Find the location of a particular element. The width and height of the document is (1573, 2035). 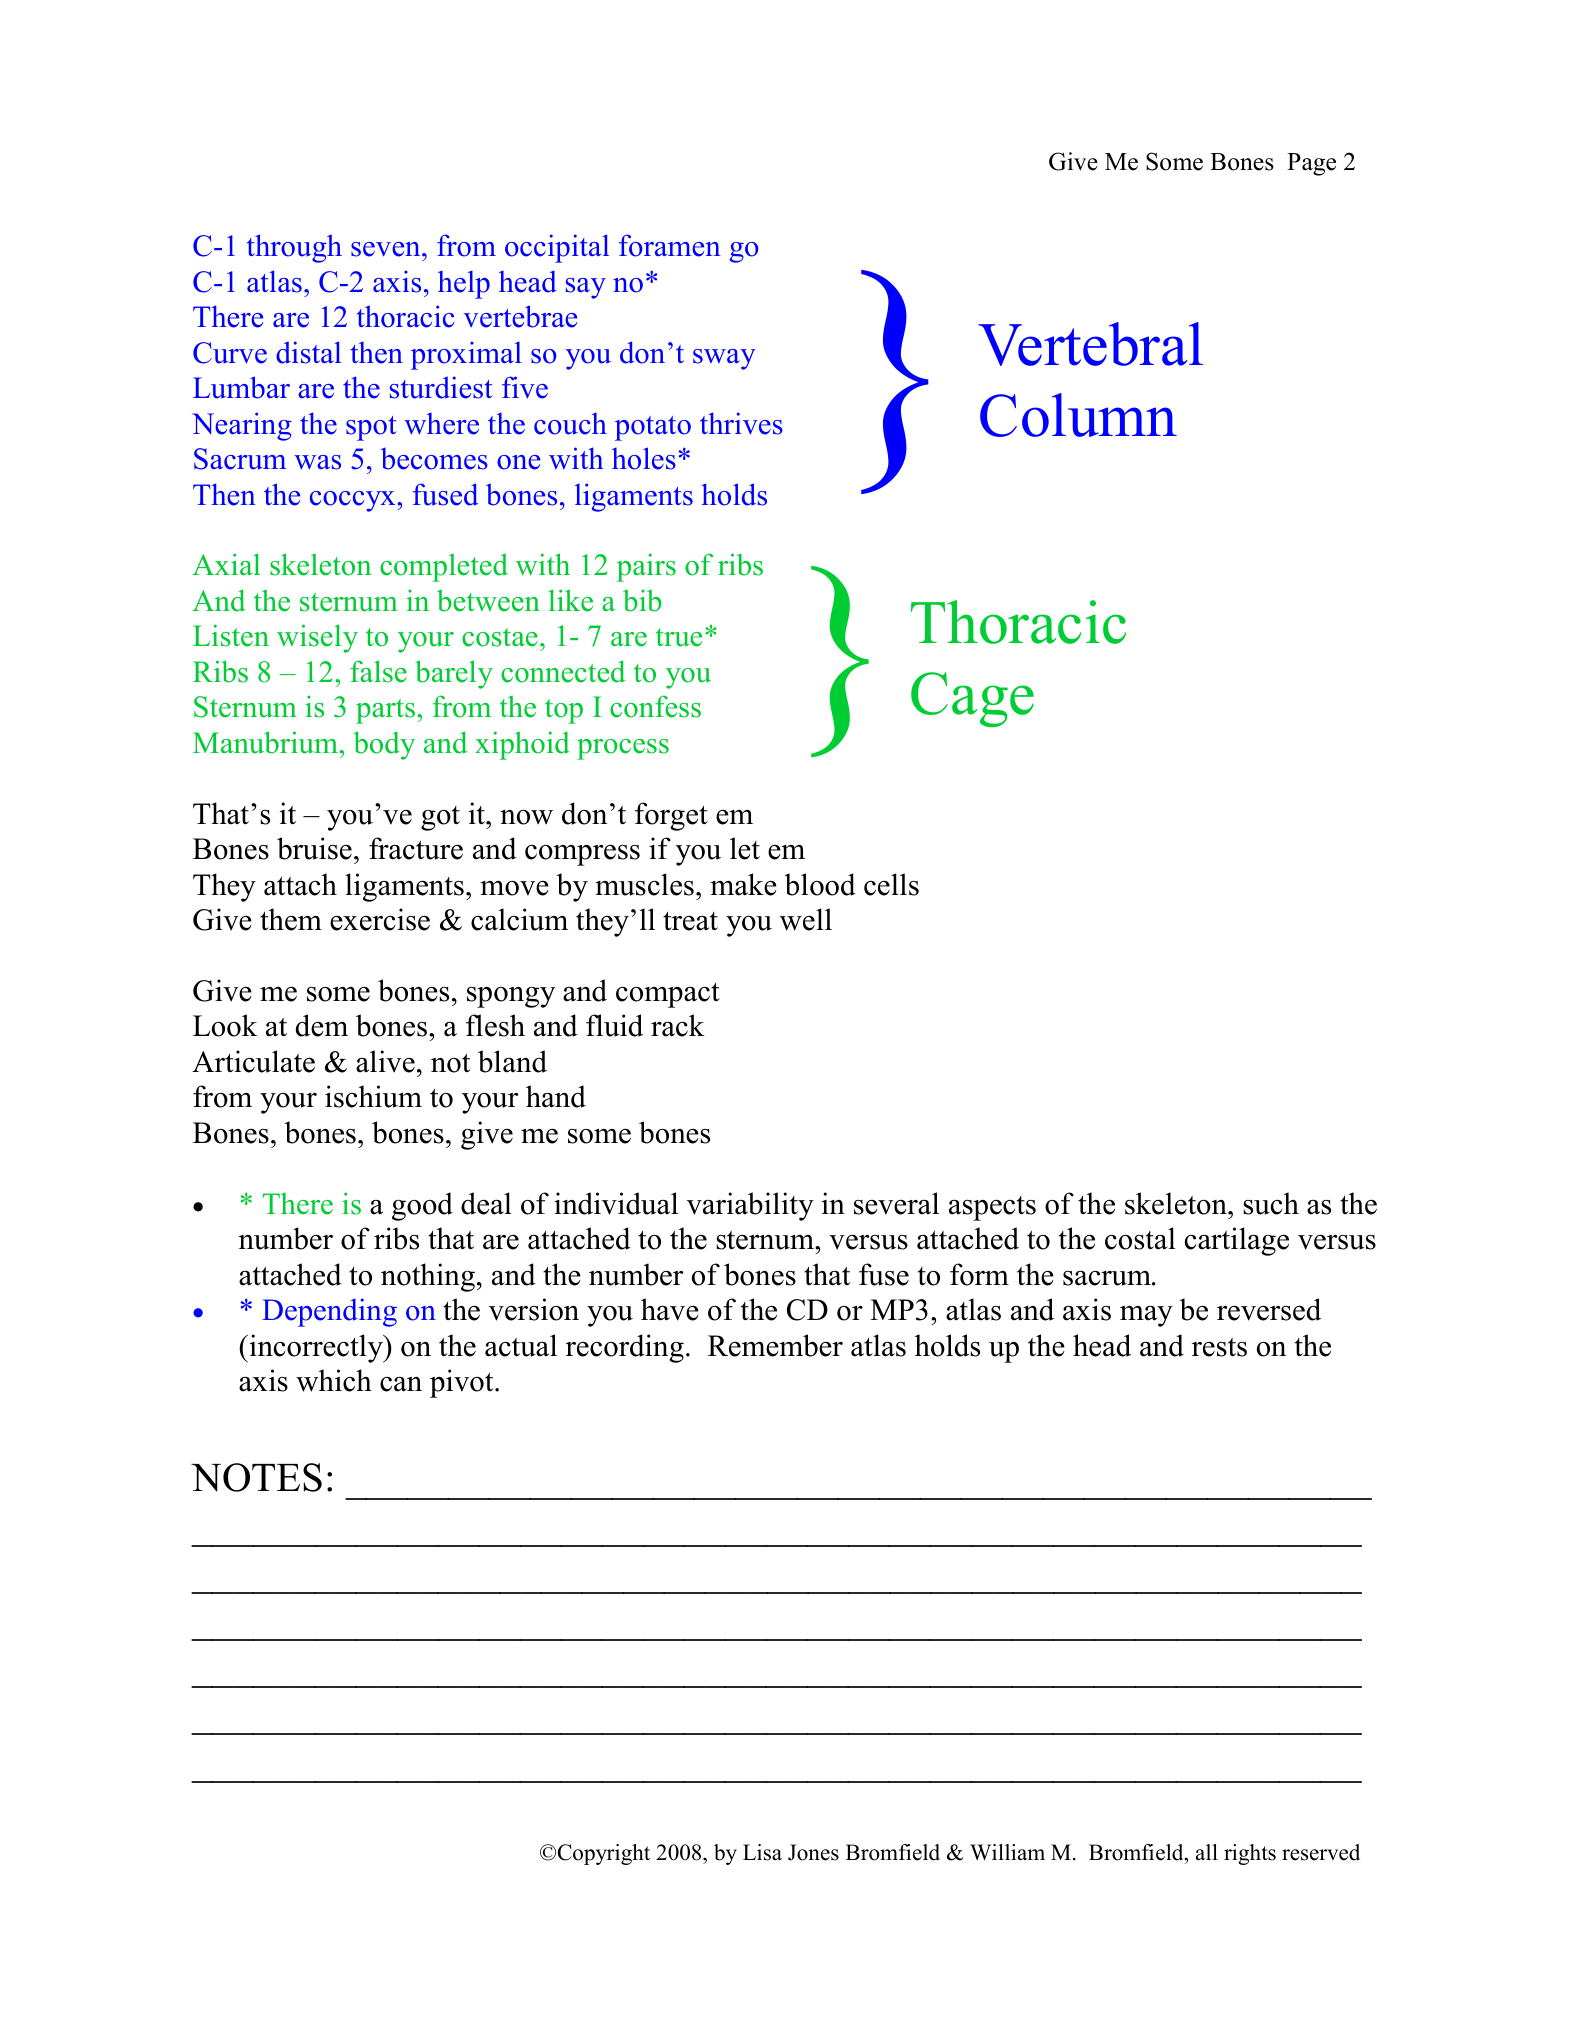

such is located at coordinates (1271, 1203).
